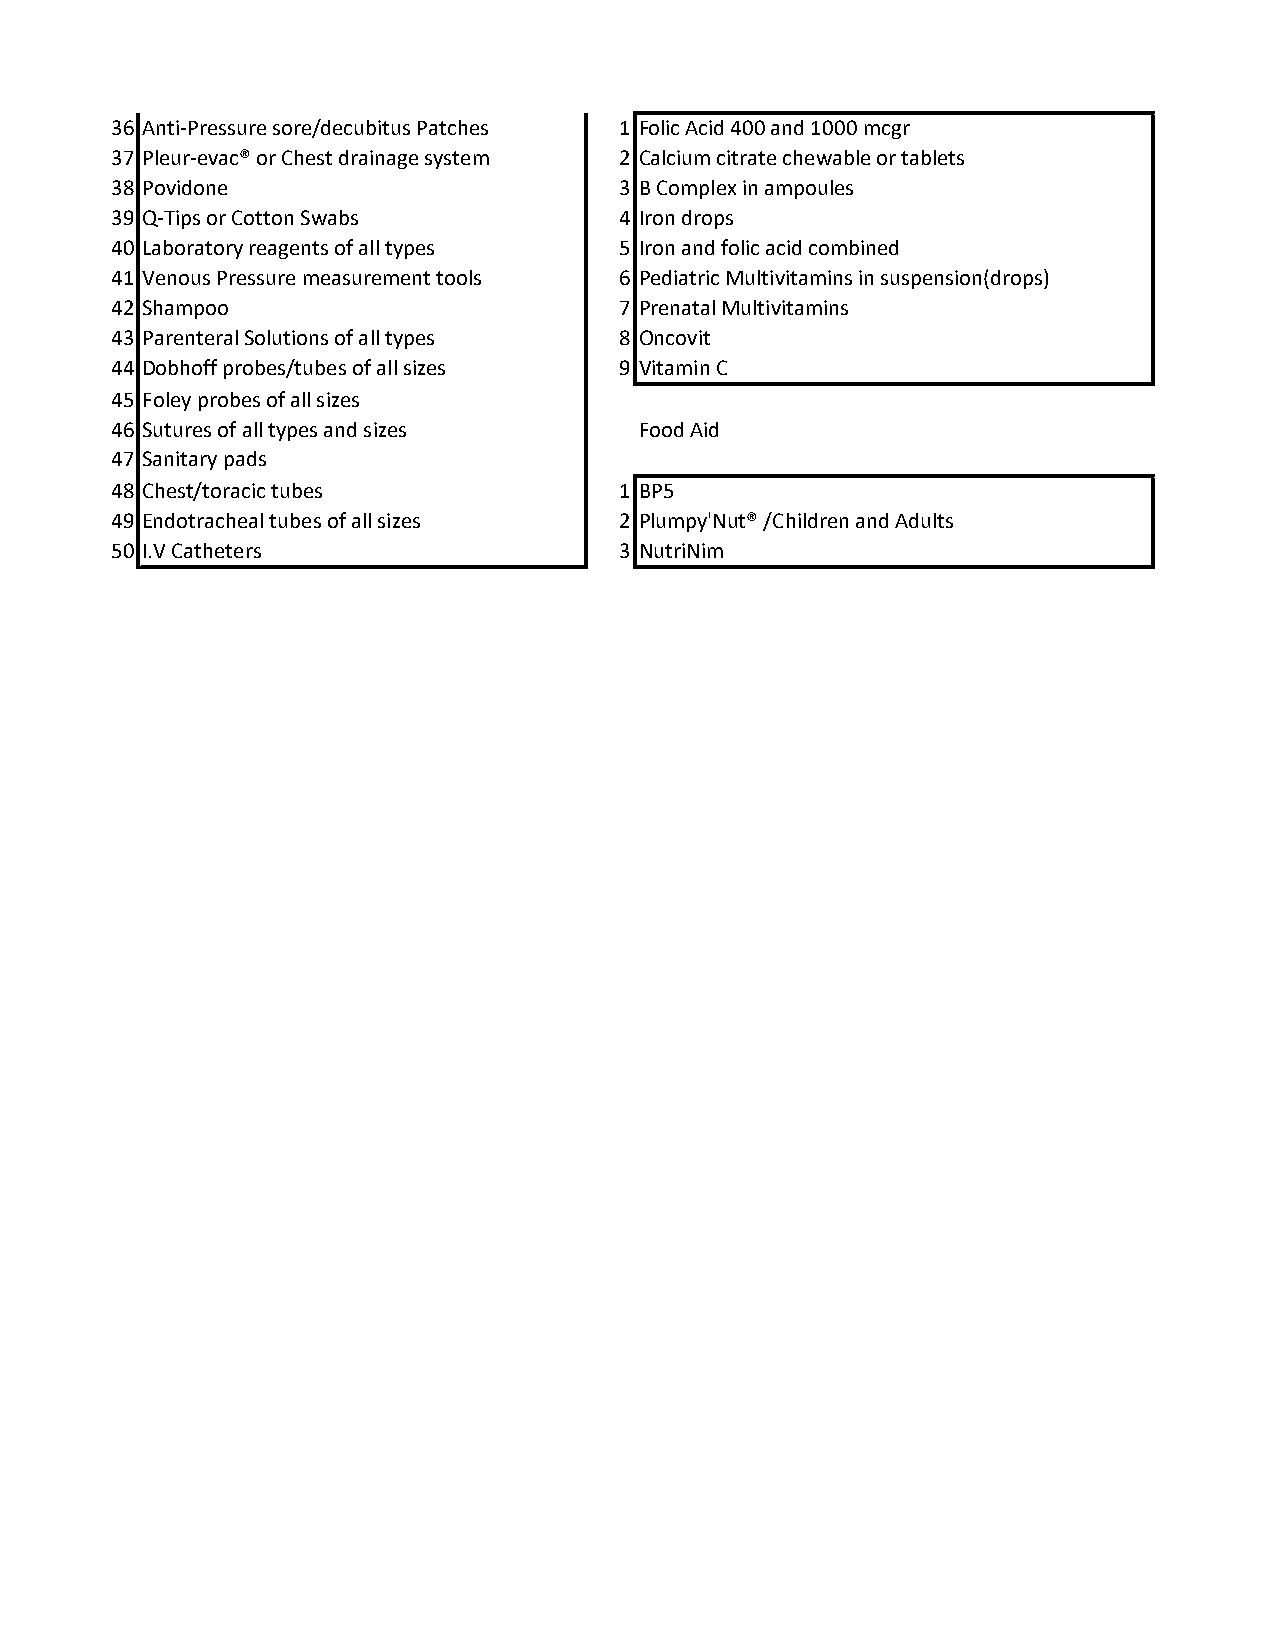 The width and height of the screenshot is (1265, 1637). Describe the element at coordinates (826, 157) in the screenshot. I see `chewable` at that location.
